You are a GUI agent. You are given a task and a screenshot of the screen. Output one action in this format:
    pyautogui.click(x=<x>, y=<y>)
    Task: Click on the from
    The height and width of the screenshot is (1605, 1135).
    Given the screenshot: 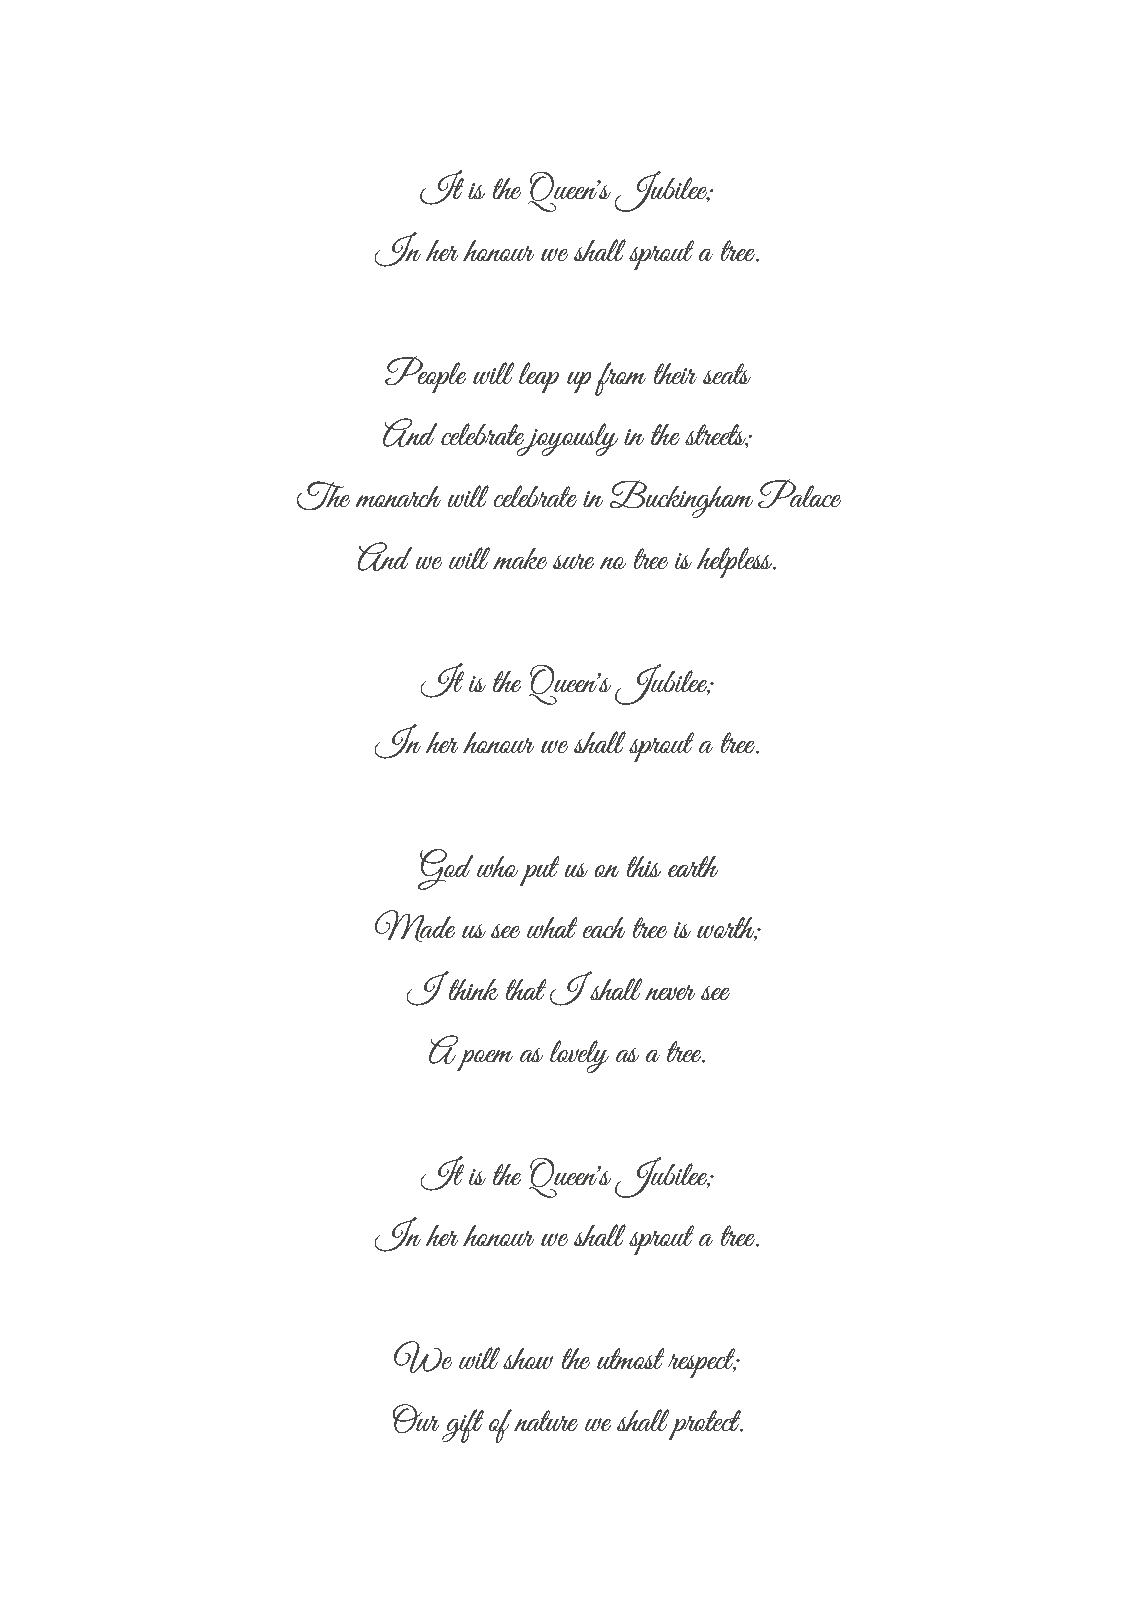 What is the action you would take?
    pyautogui.click(x=621, y=379)
